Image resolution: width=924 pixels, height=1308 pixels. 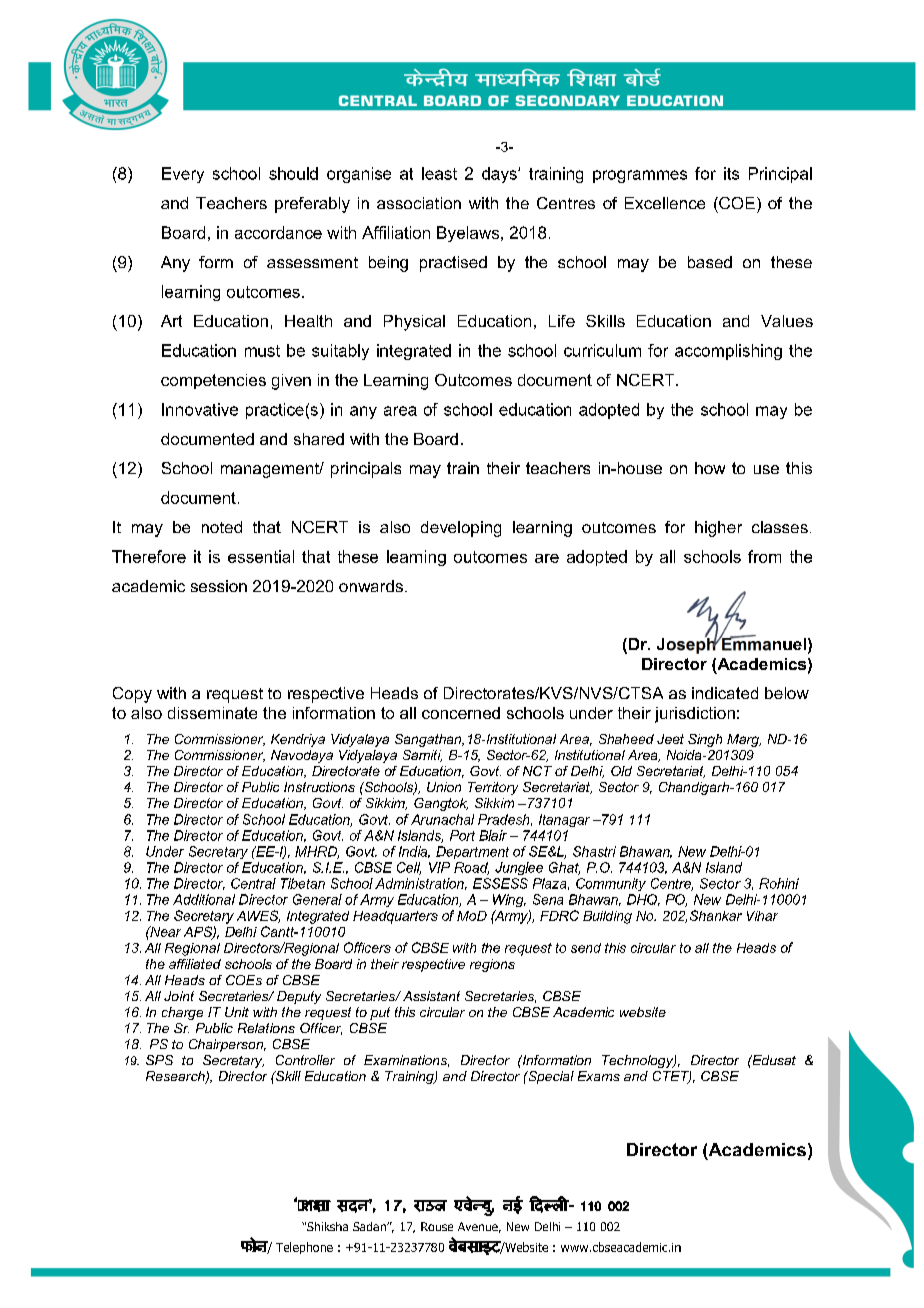 I want to click on disseminate, so click(x=212, y=713).
